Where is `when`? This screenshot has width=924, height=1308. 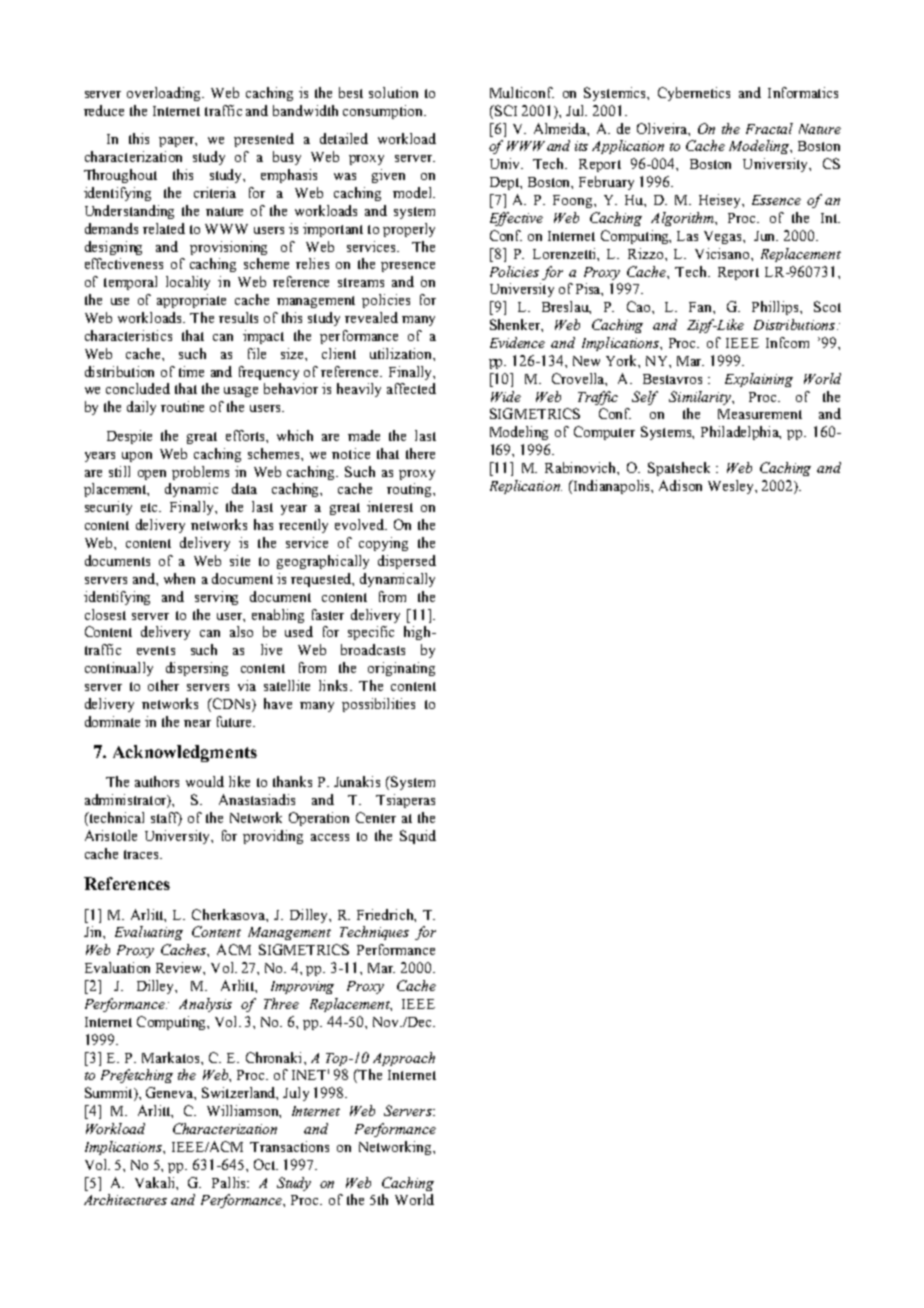 when is located at coordinates (179, 578).
